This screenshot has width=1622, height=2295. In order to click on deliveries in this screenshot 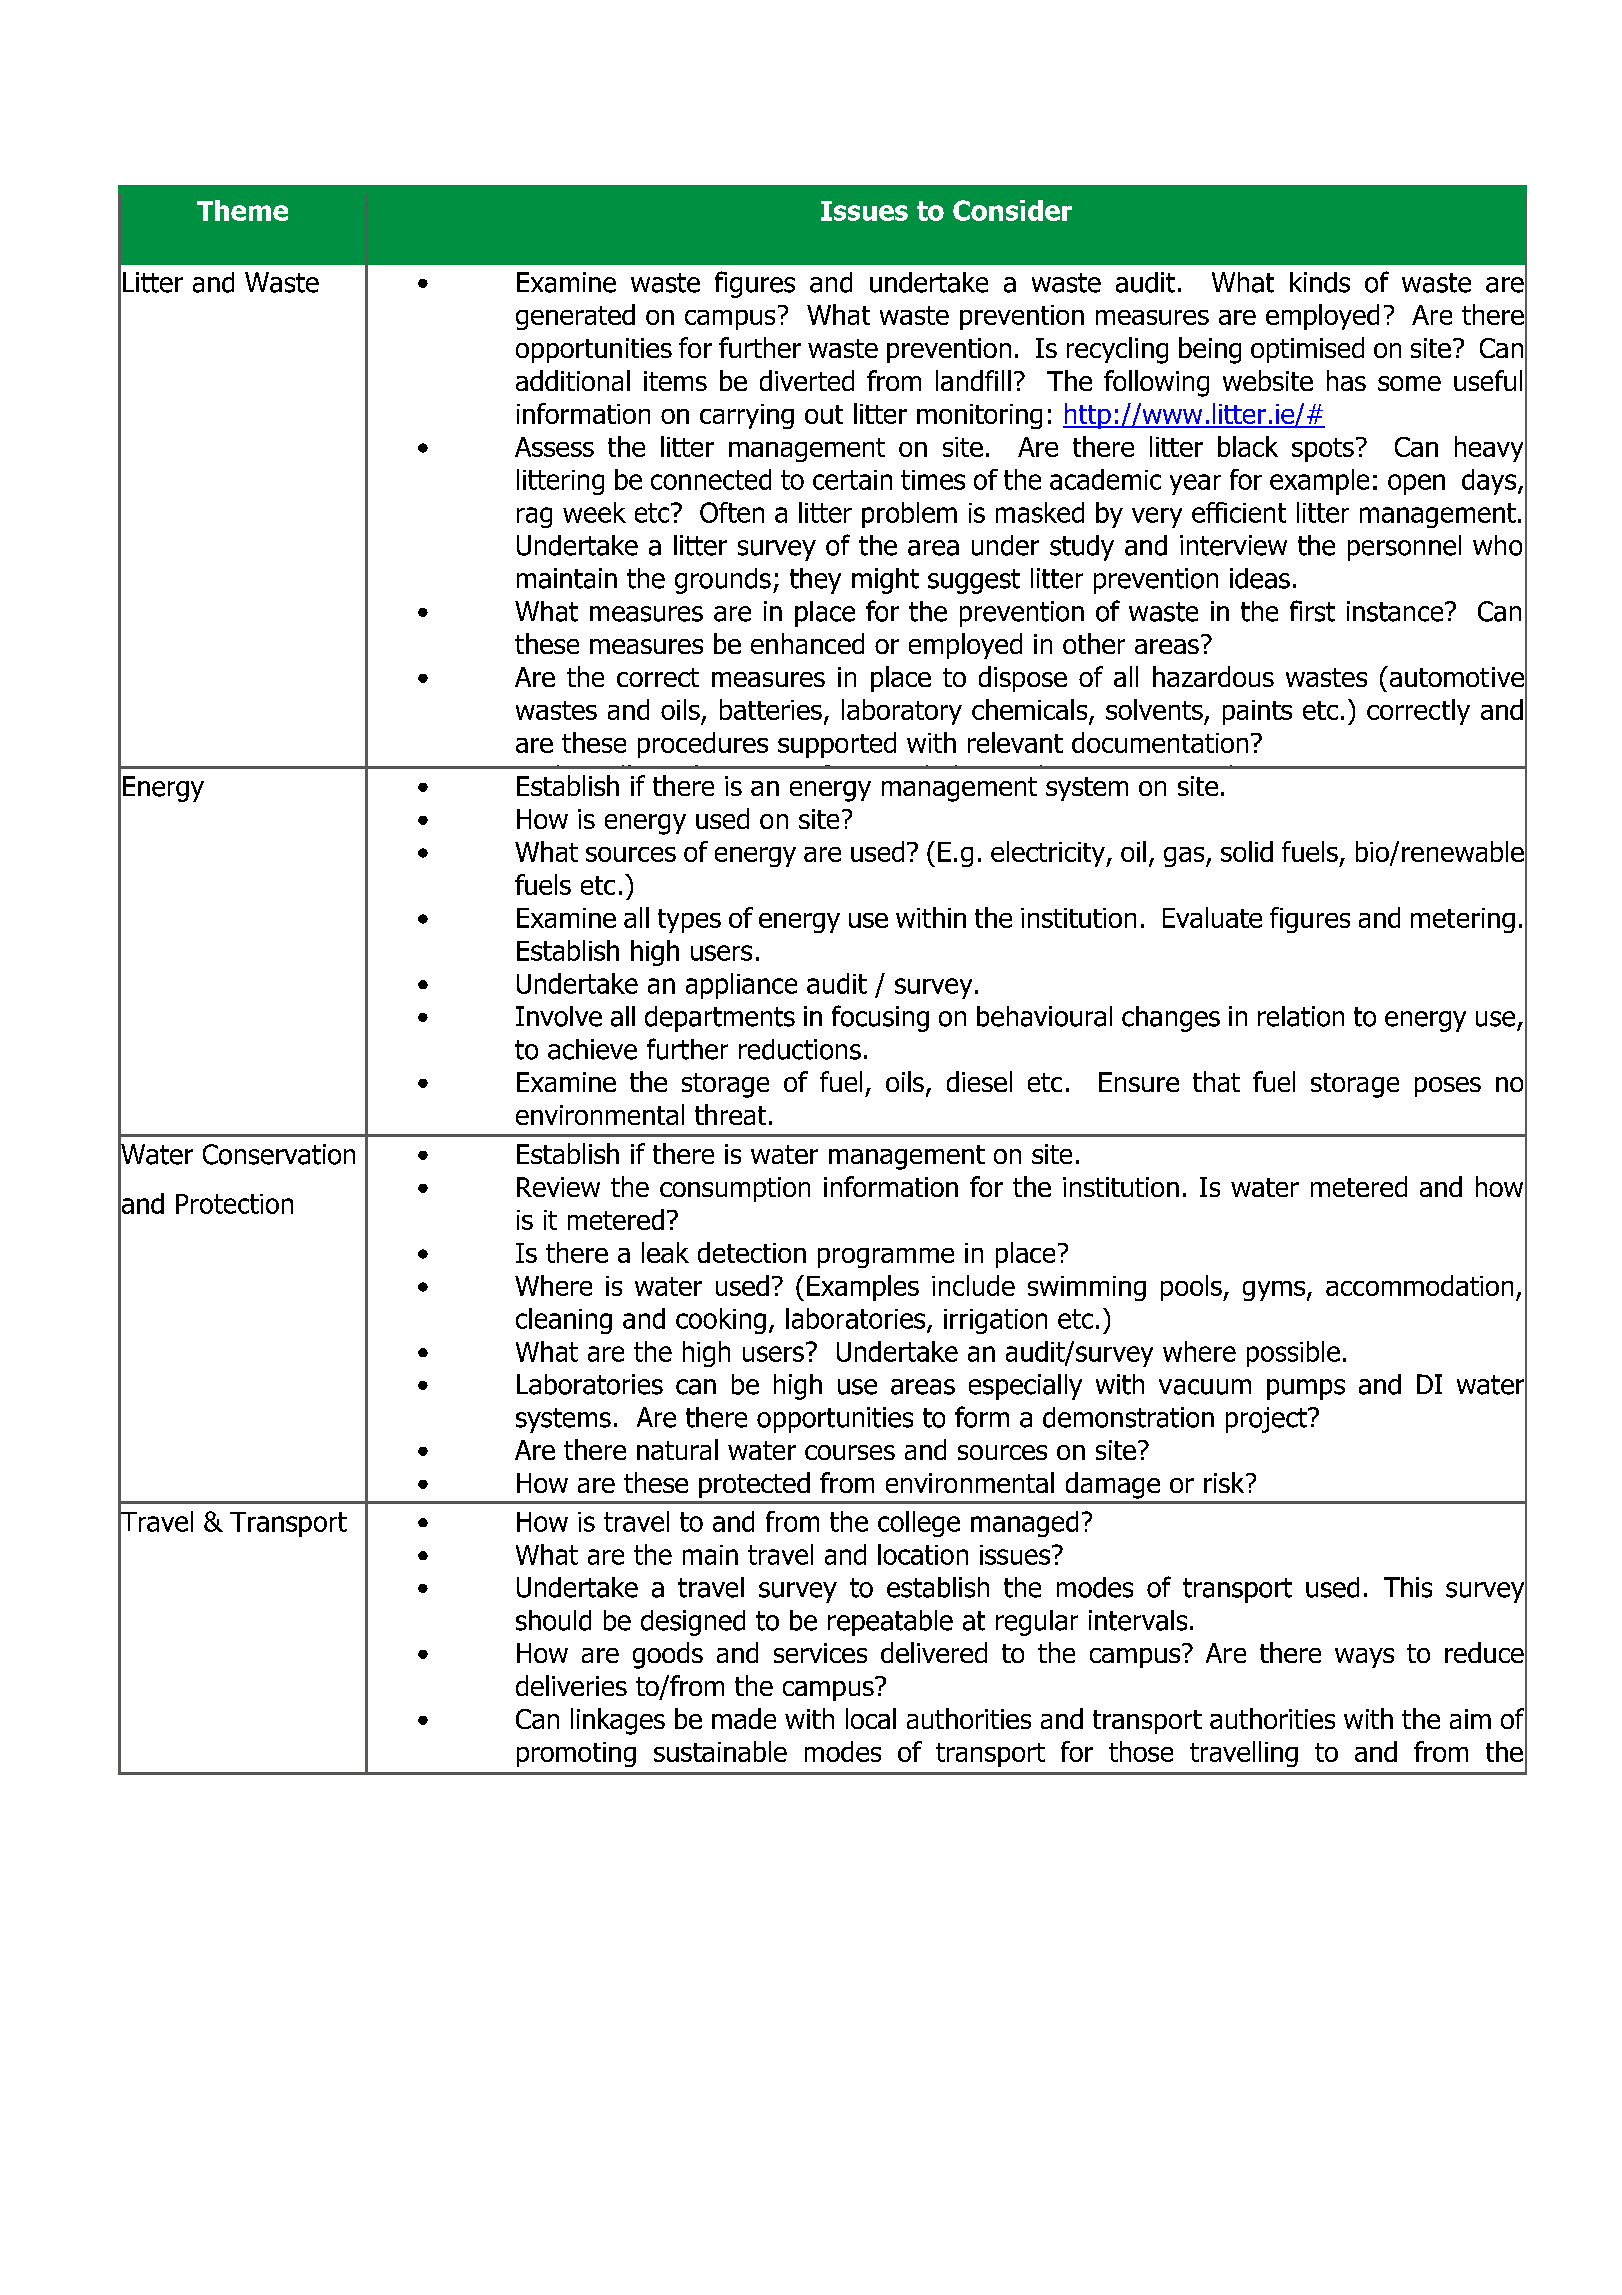, I will do `click(571, 1685)`.
